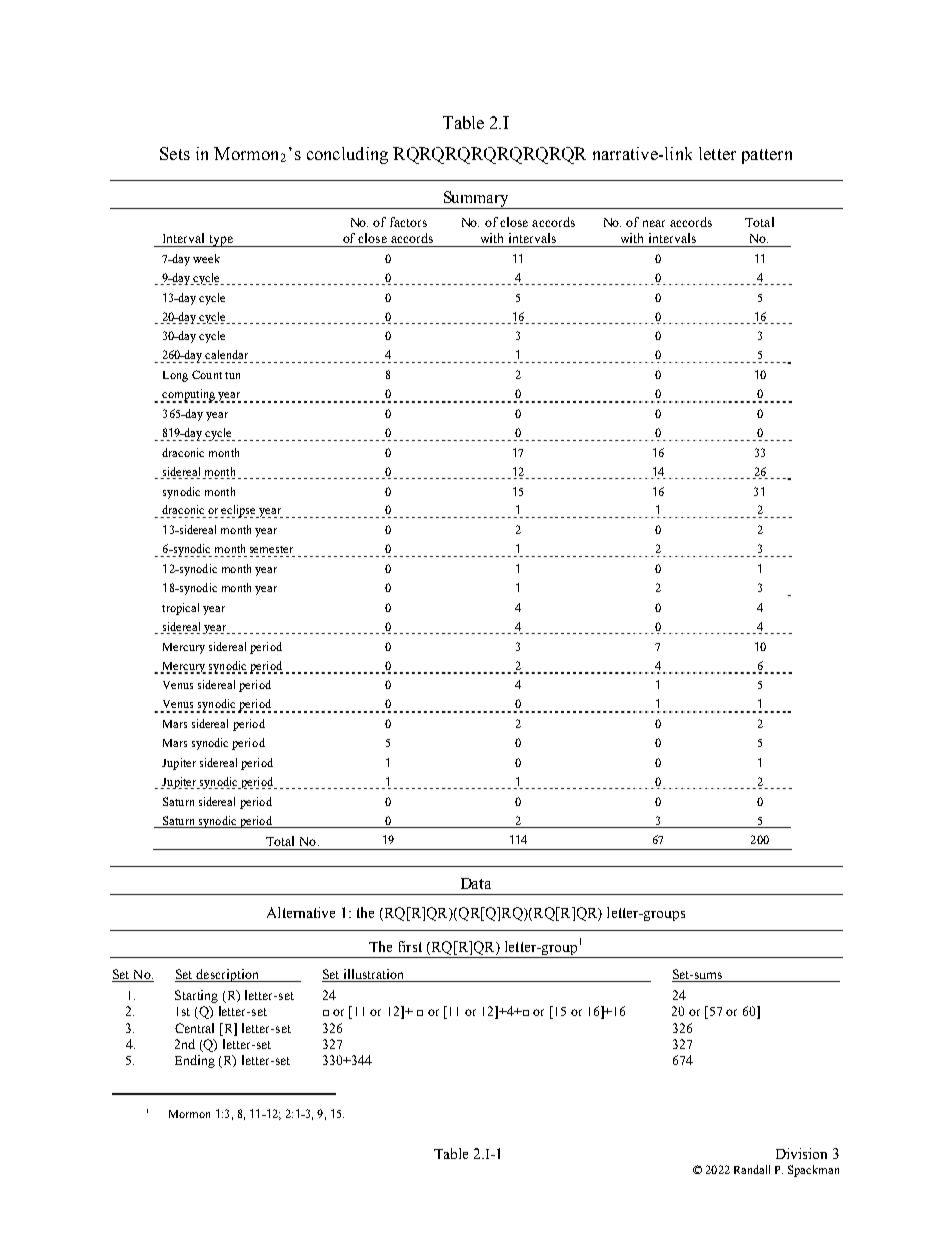 Image resolution: width=952 pixels, height=1233 pixels. What do you see at coordinates (221, 241) in the document?
I see `type` at bounding box center [221, 241].
